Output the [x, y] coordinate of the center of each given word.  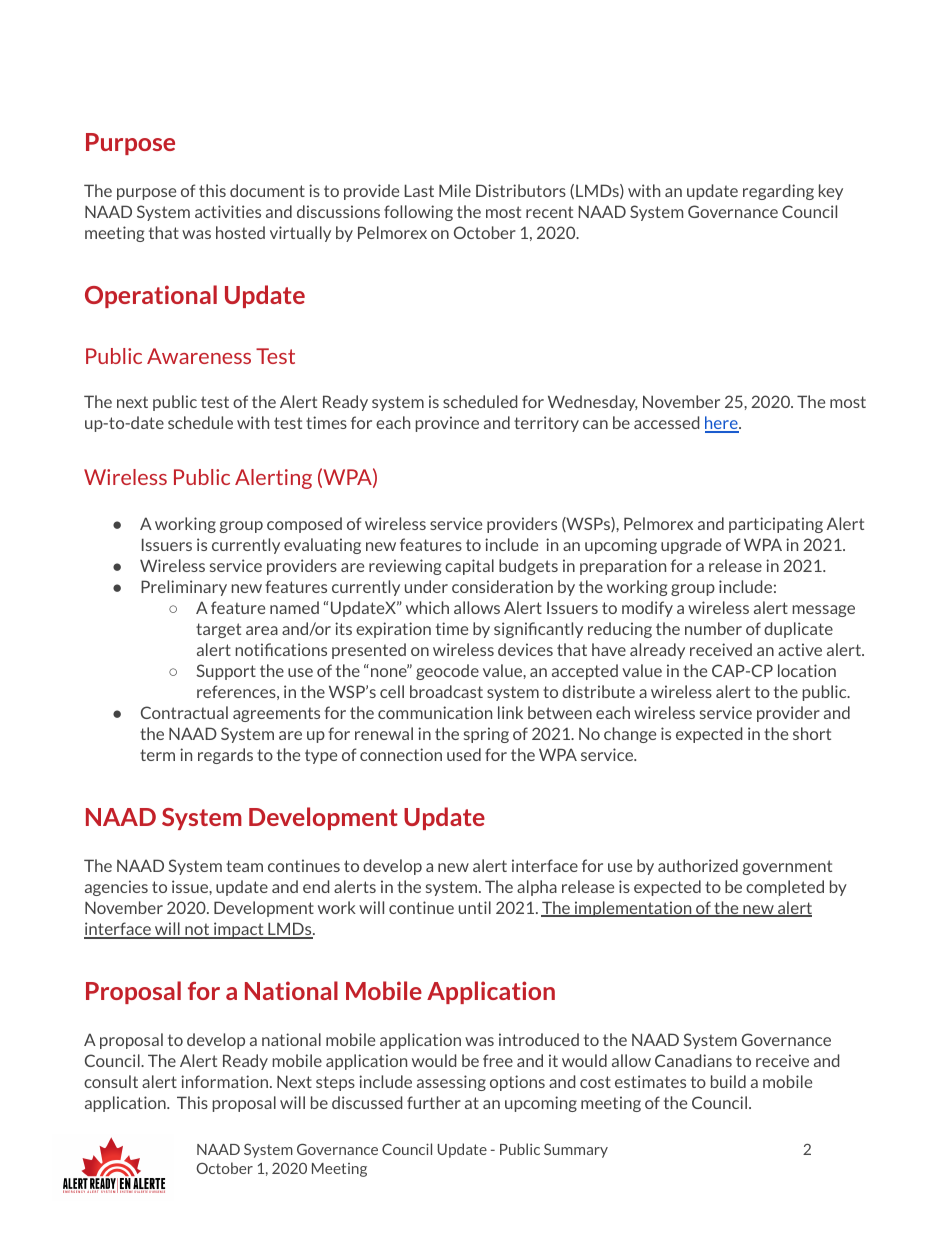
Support [226, 672]
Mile [455, 190]
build [728, 1081]
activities [228, 211]
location [807, 670]
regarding [778, 192]
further [434, 1102]
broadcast [446, 691]
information [226, 1081]
